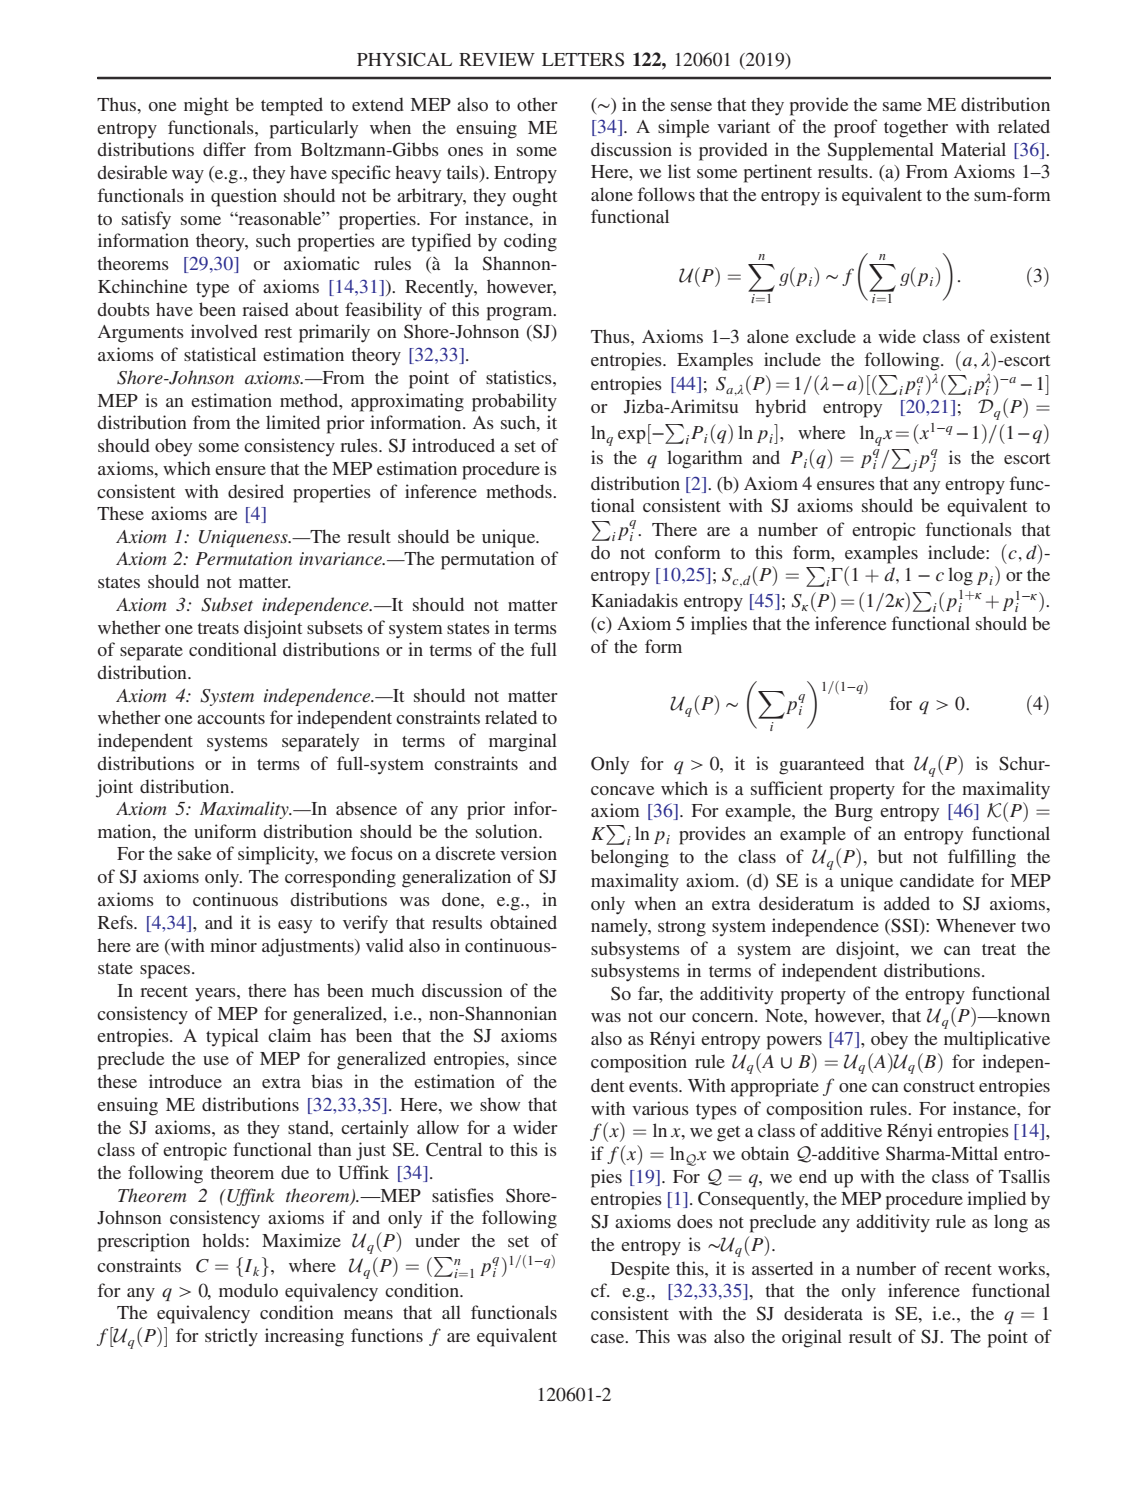 This screenshot has width=1148, height=1485. What do you see at coordinates (220, 354) in the screenshot?
I see `statistical` at bounding box center [220, 354].
